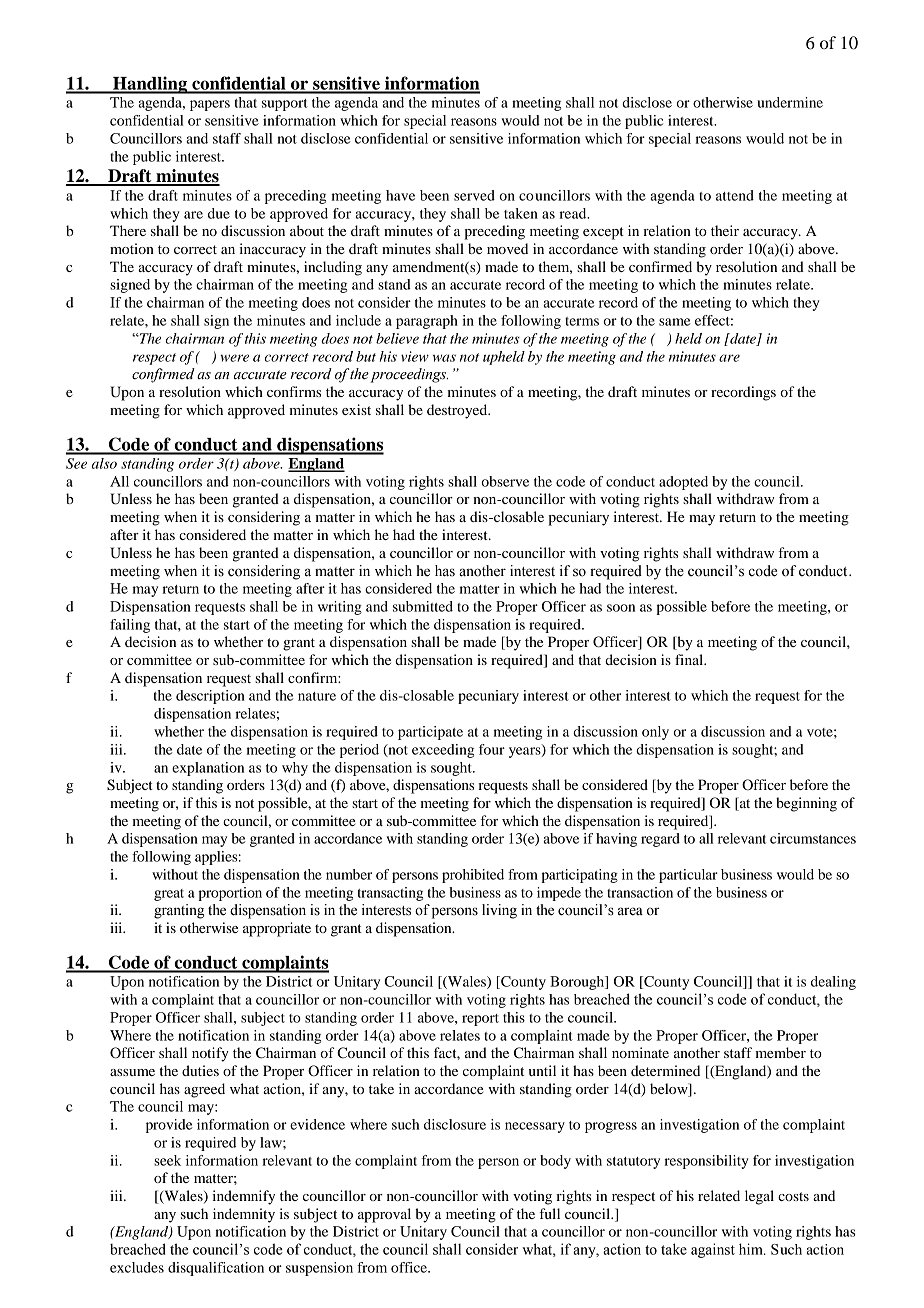 This screenshot has height=1308, width=924. What do you see at coordinates (474, 195) in the screenshot?
I see `served` at bounding box center [474, 195].
